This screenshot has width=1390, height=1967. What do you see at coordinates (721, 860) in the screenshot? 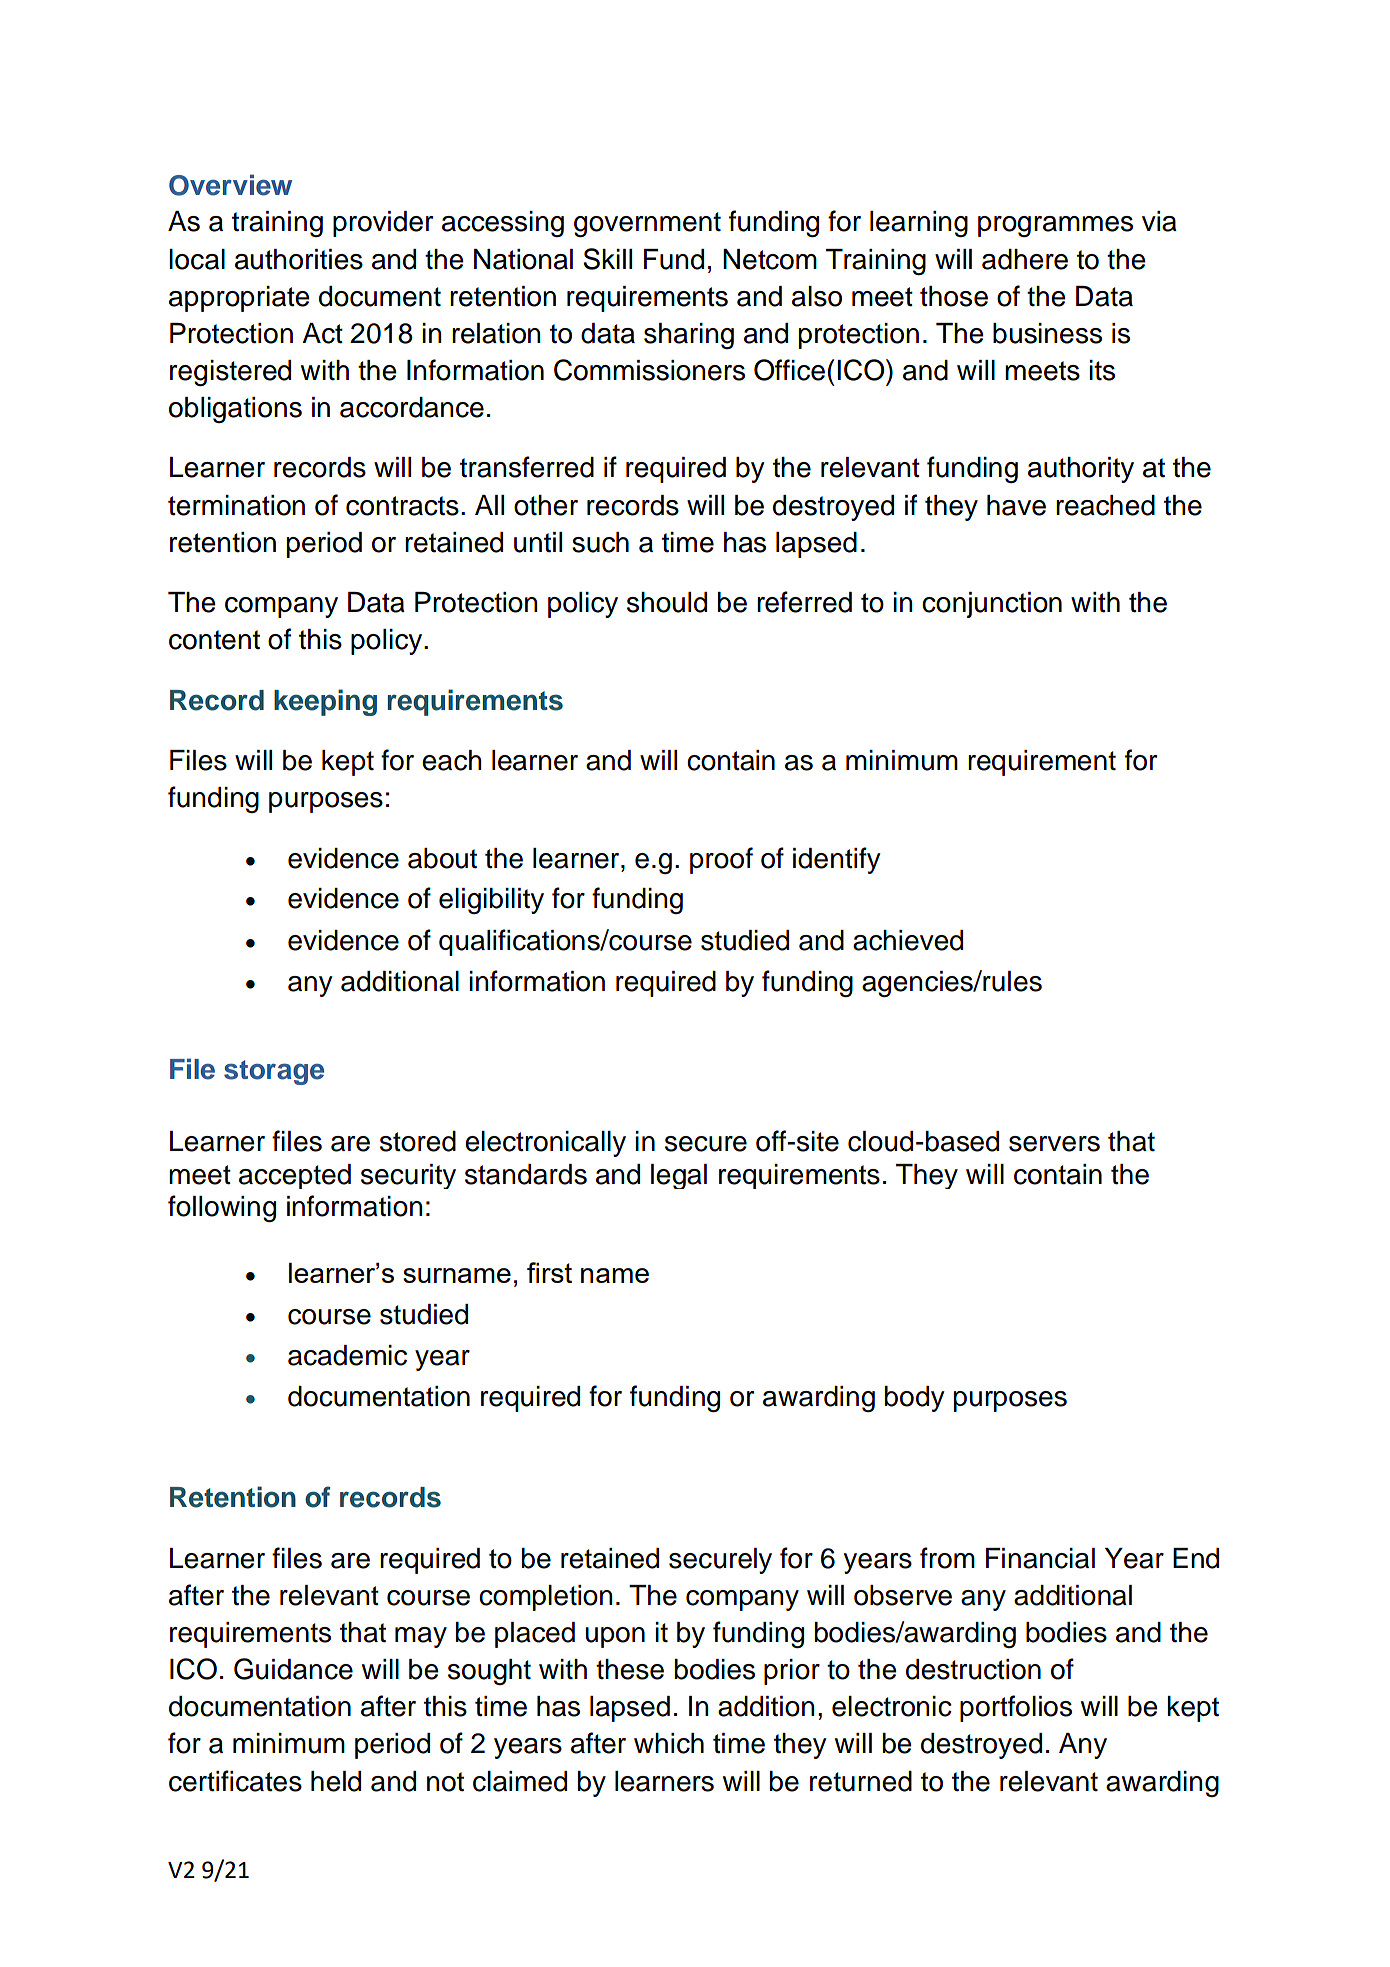
I see `proof` at bounding box center [721, 860].
